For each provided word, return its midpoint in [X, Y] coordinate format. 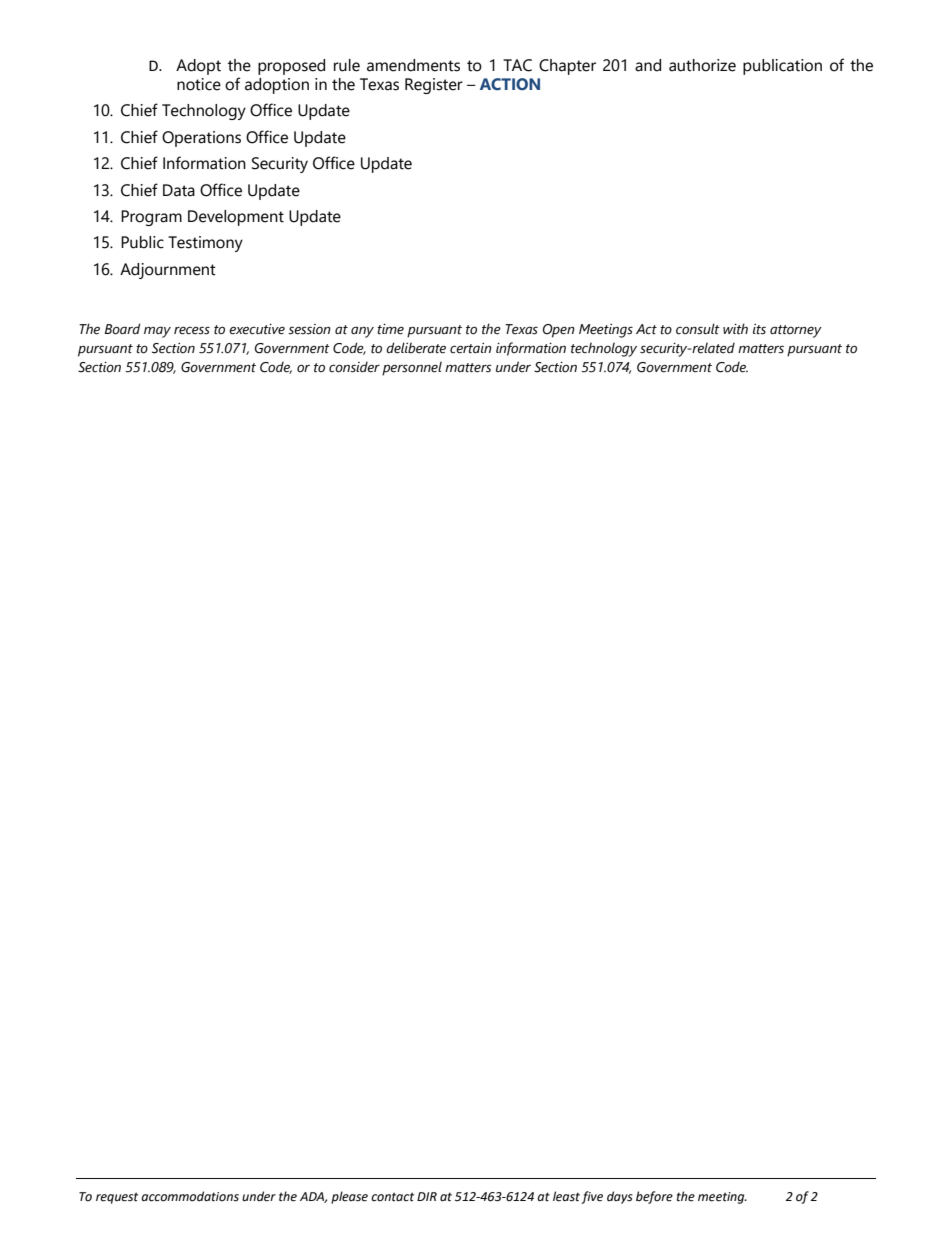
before [654, 1197]
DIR [427, 1196]
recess [192, 330]
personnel [412, 368]
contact [392, 1196]
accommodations [190, 1196]
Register [434, 86]
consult [698, 329]
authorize [702, 65]
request [117, 1198]
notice [199, 84]
